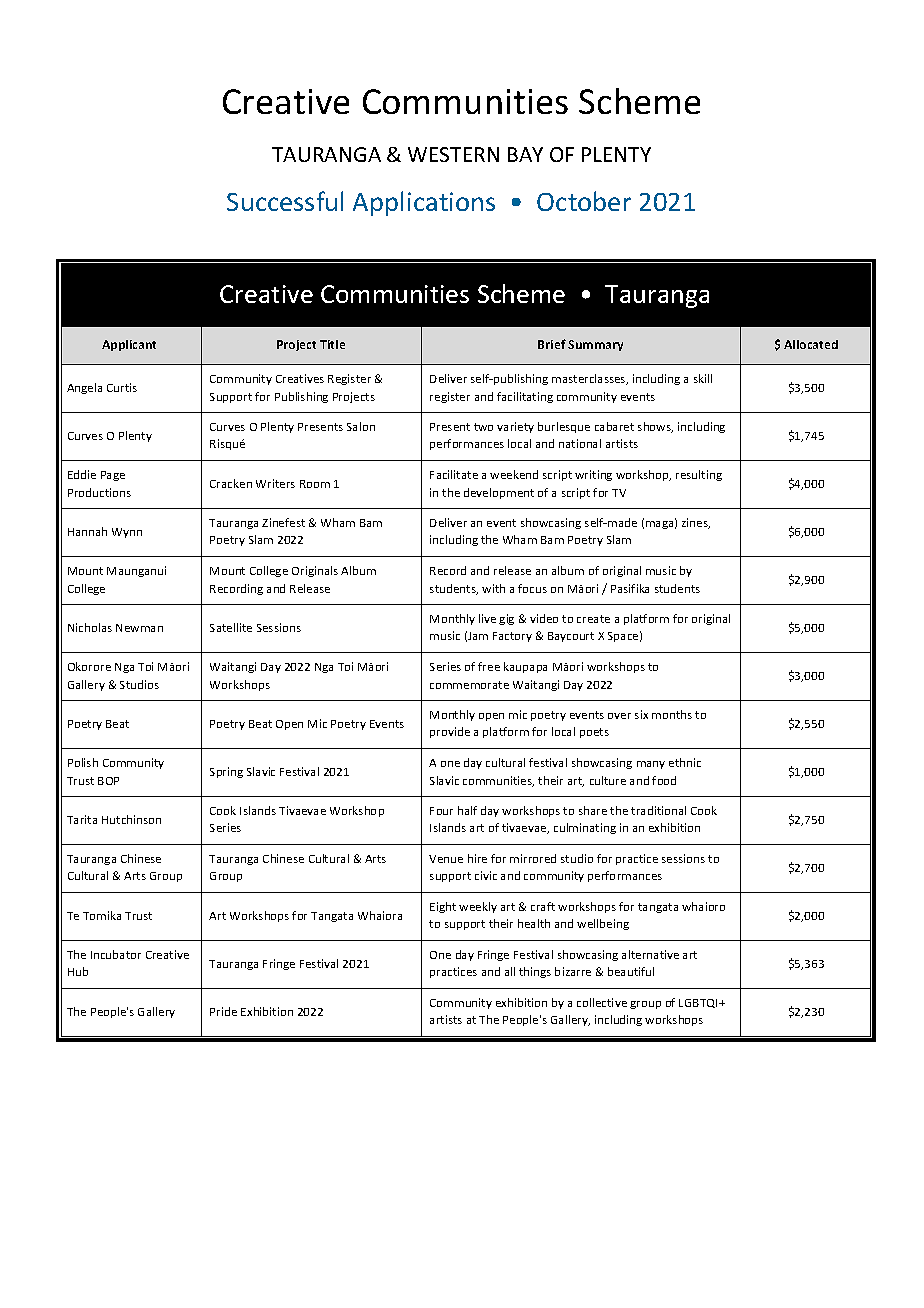  What do you see at coordinates (285, 201) in the page?
I see `Successful` at bounding box center [285, 201].
